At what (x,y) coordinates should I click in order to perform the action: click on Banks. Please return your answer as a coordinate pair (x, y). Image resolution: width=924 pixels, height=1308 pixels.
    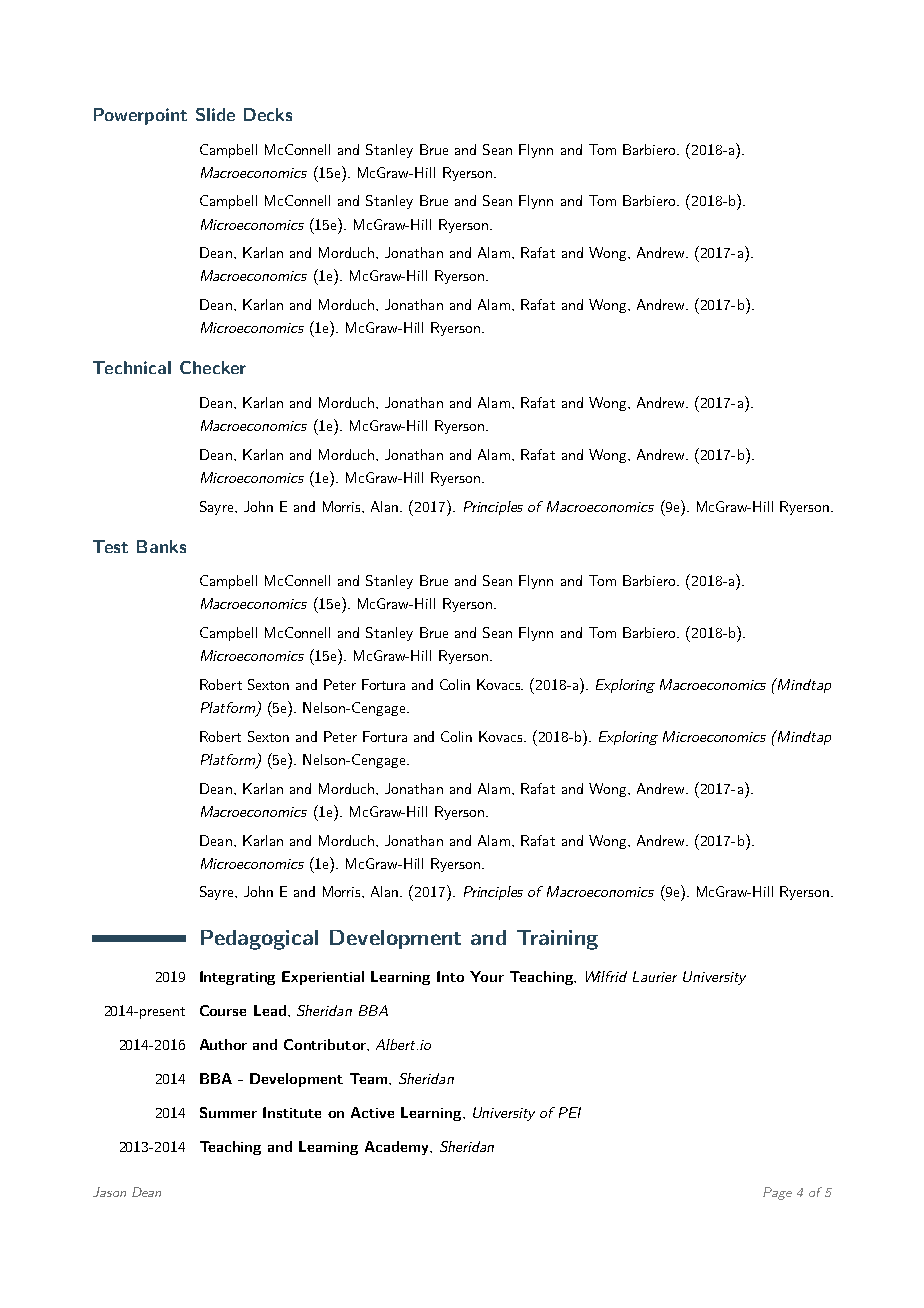
    Looking at the image, I should click on (161, 546).
